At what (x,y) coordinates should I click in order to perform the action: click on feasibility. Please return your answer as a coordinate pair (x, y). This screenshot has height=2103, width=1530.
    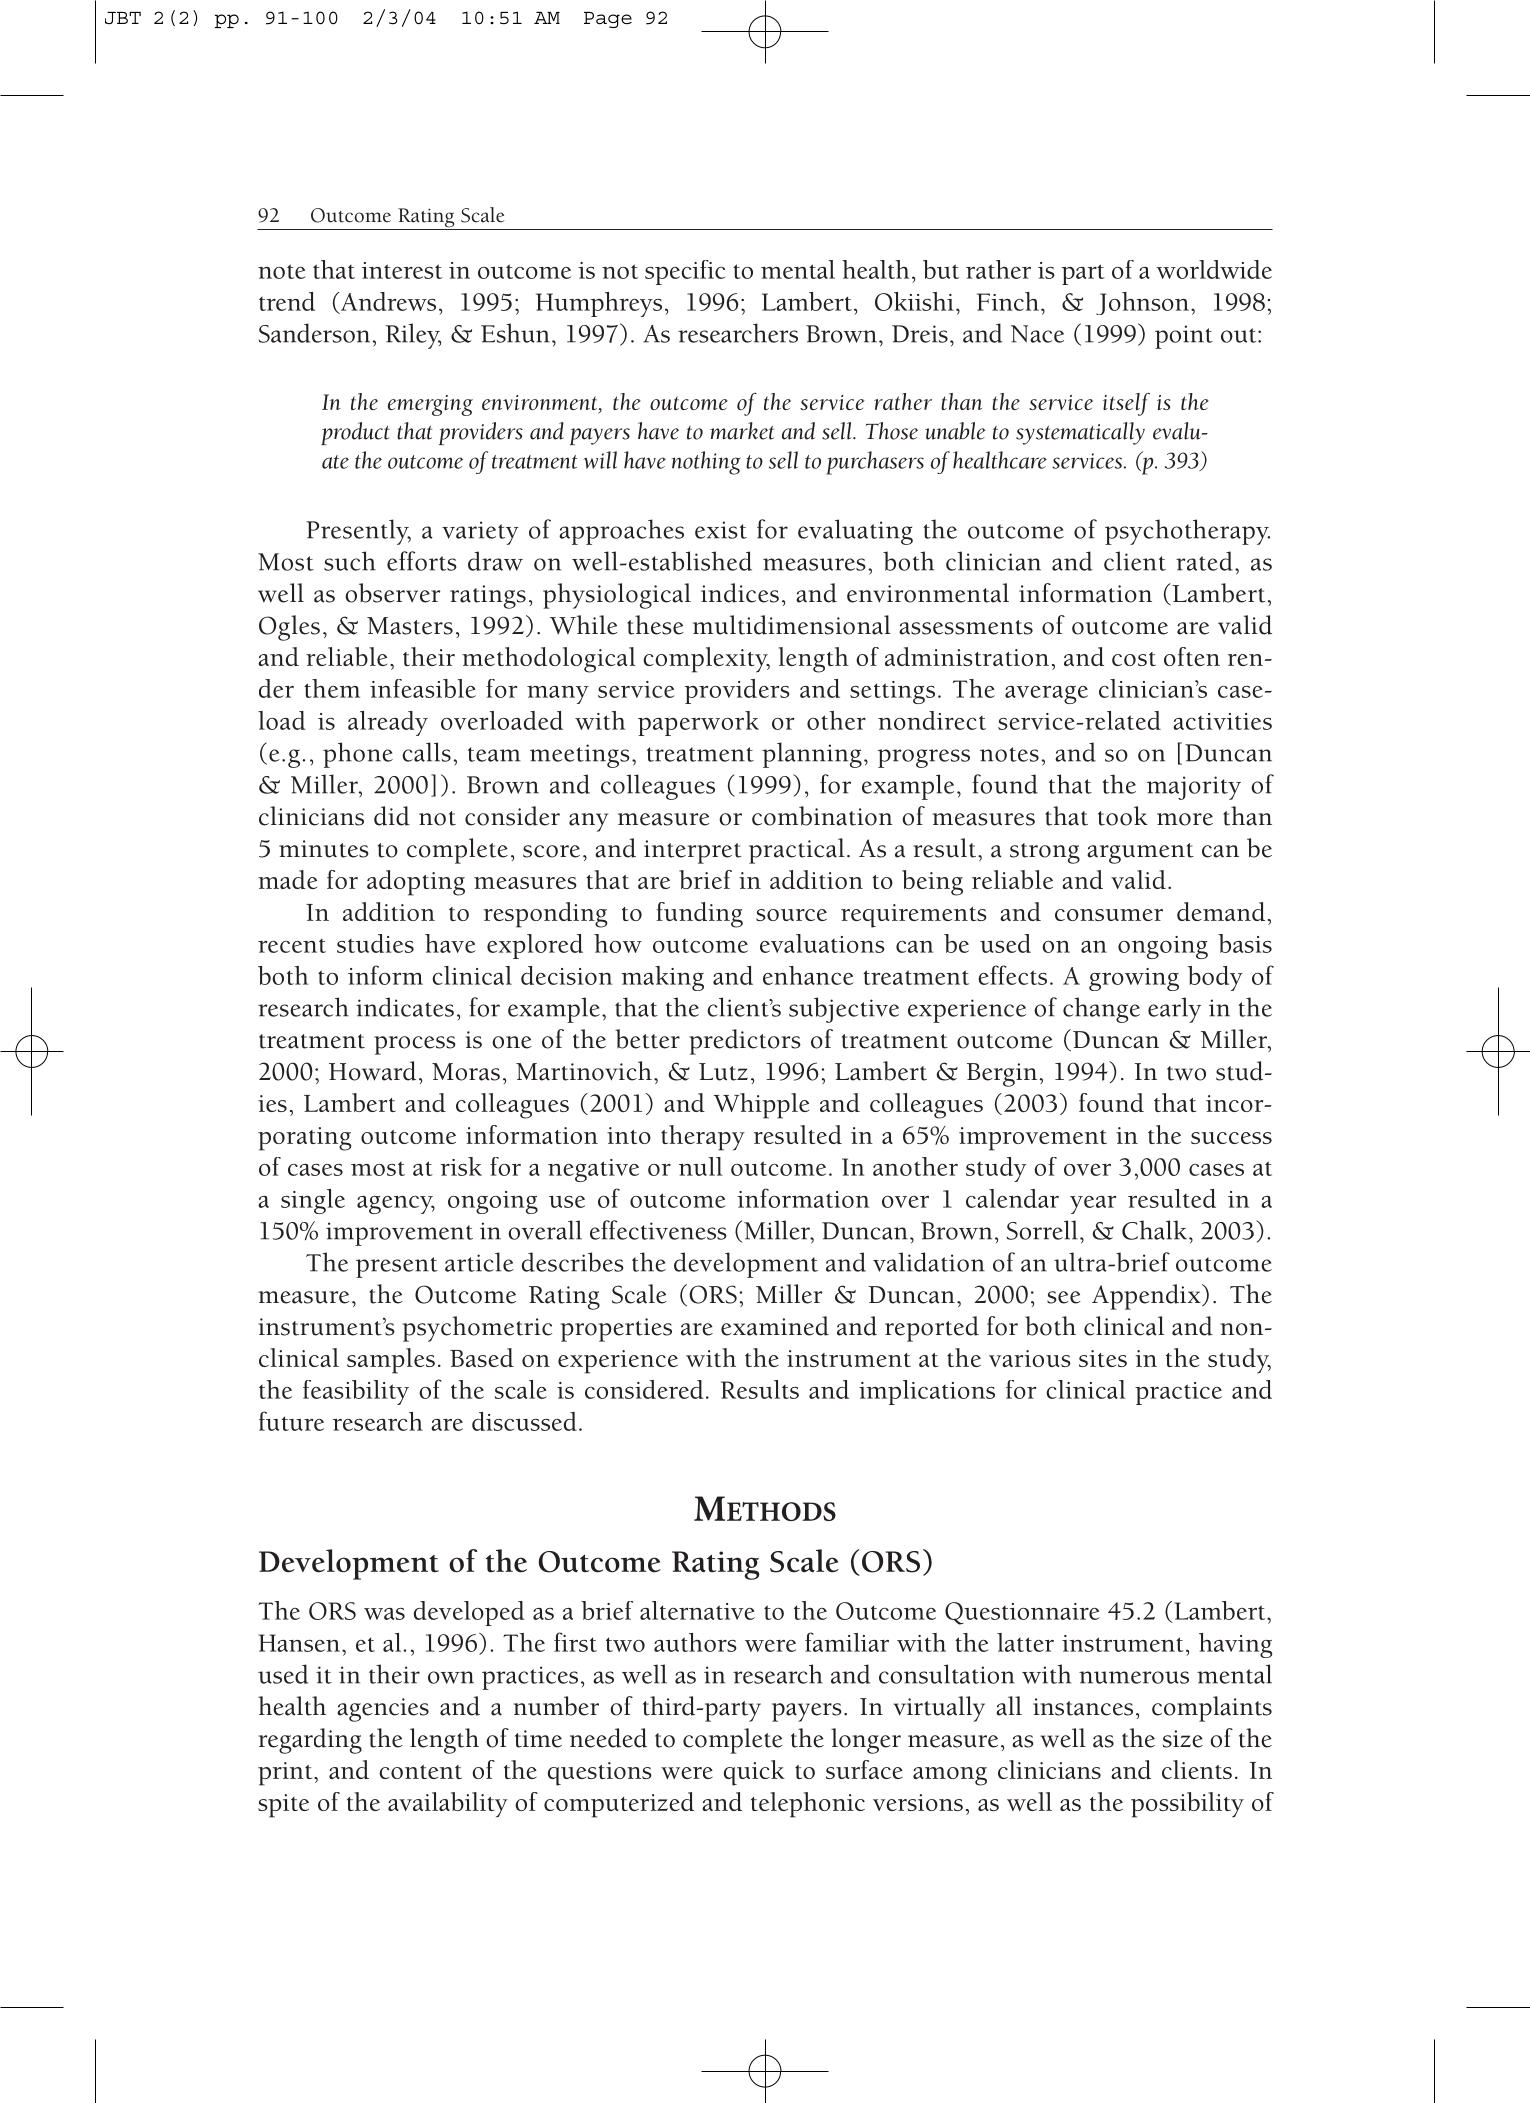
    Looking at the image, I should click on (356, 1392).
